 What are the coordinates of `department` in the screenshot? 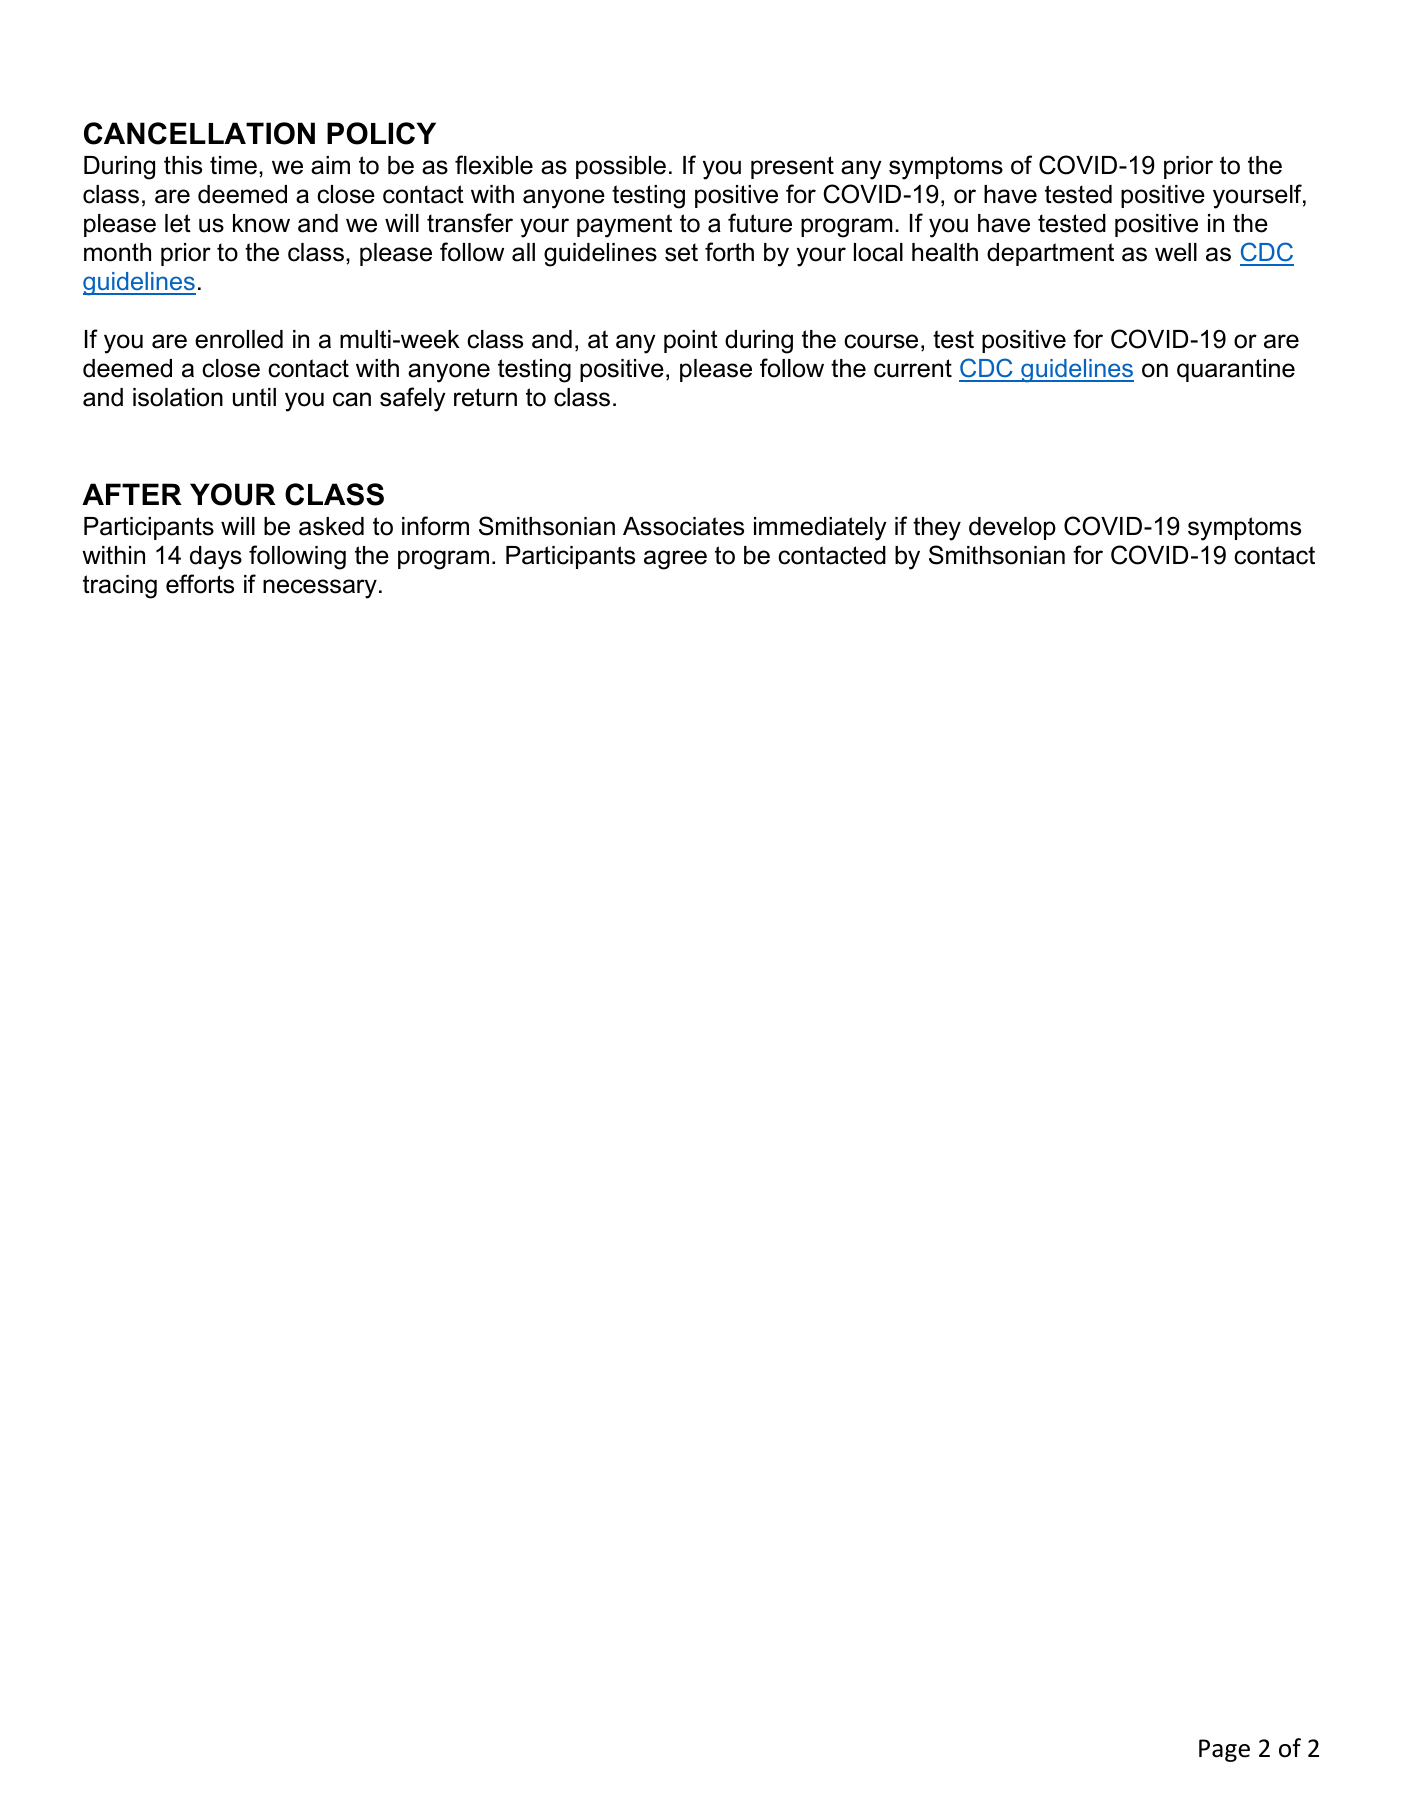 It's located at (1050, 254).
